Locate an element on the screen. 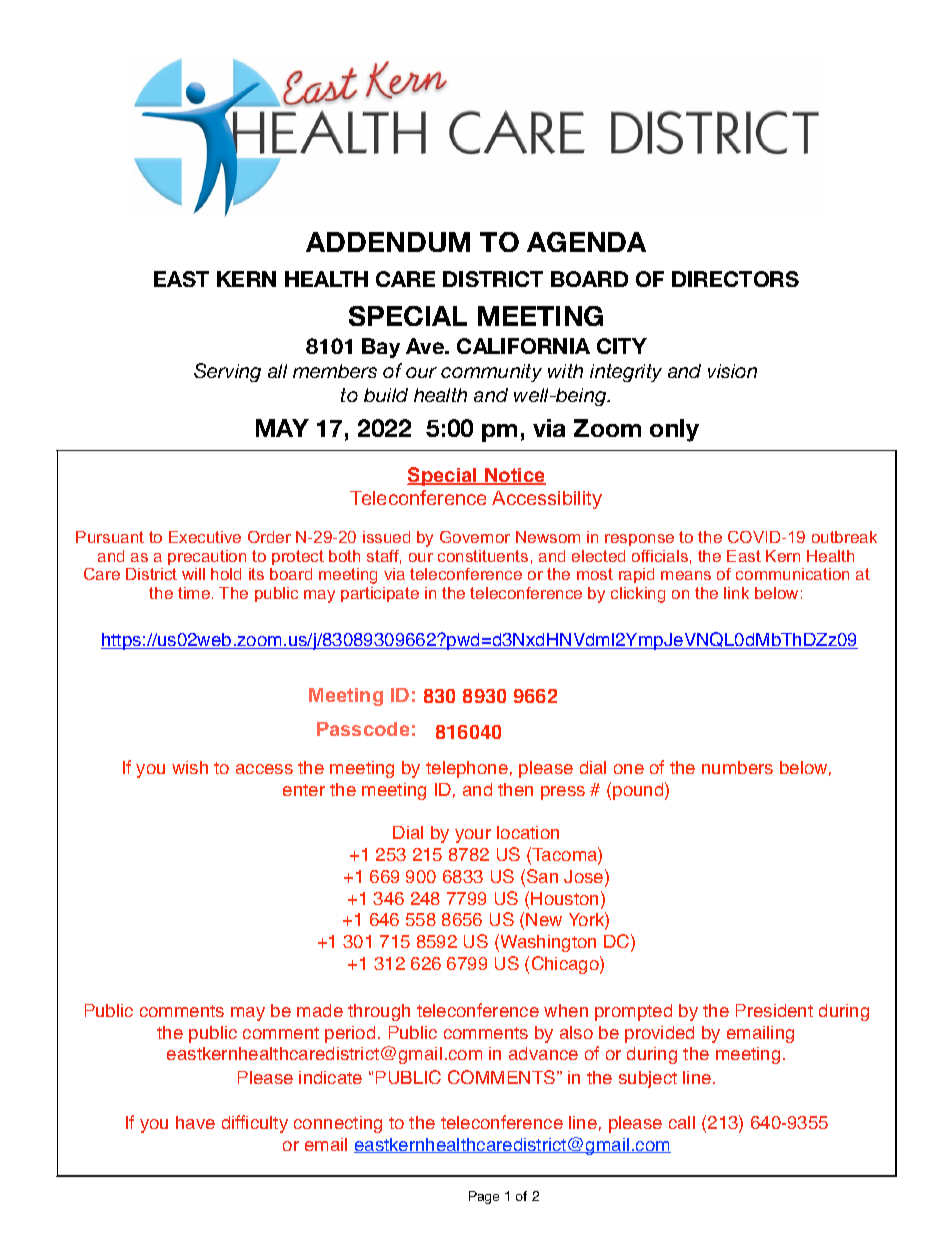  ADDENDUM is located at coordinates (388, 242).
